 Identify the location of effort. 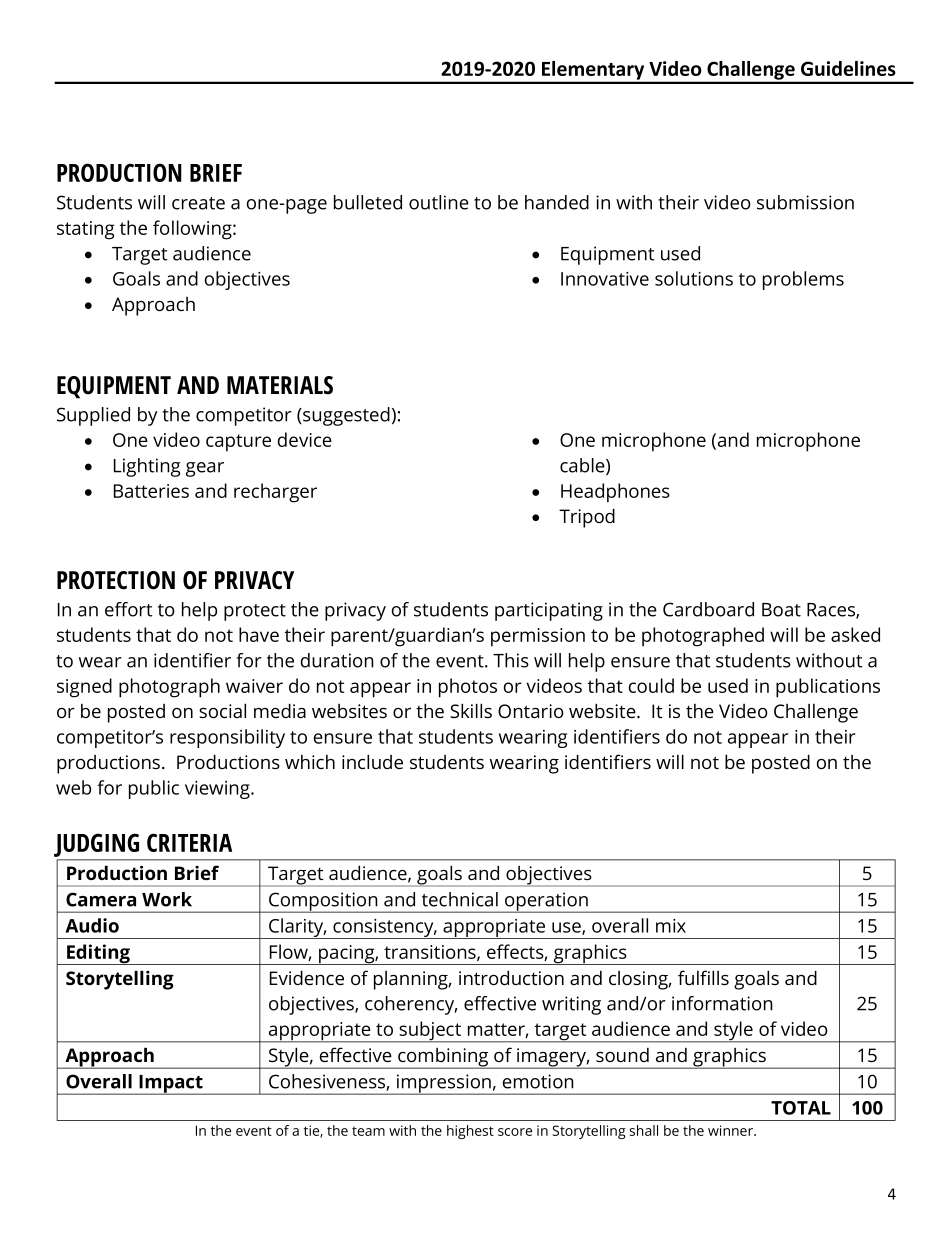
(129, 609).
